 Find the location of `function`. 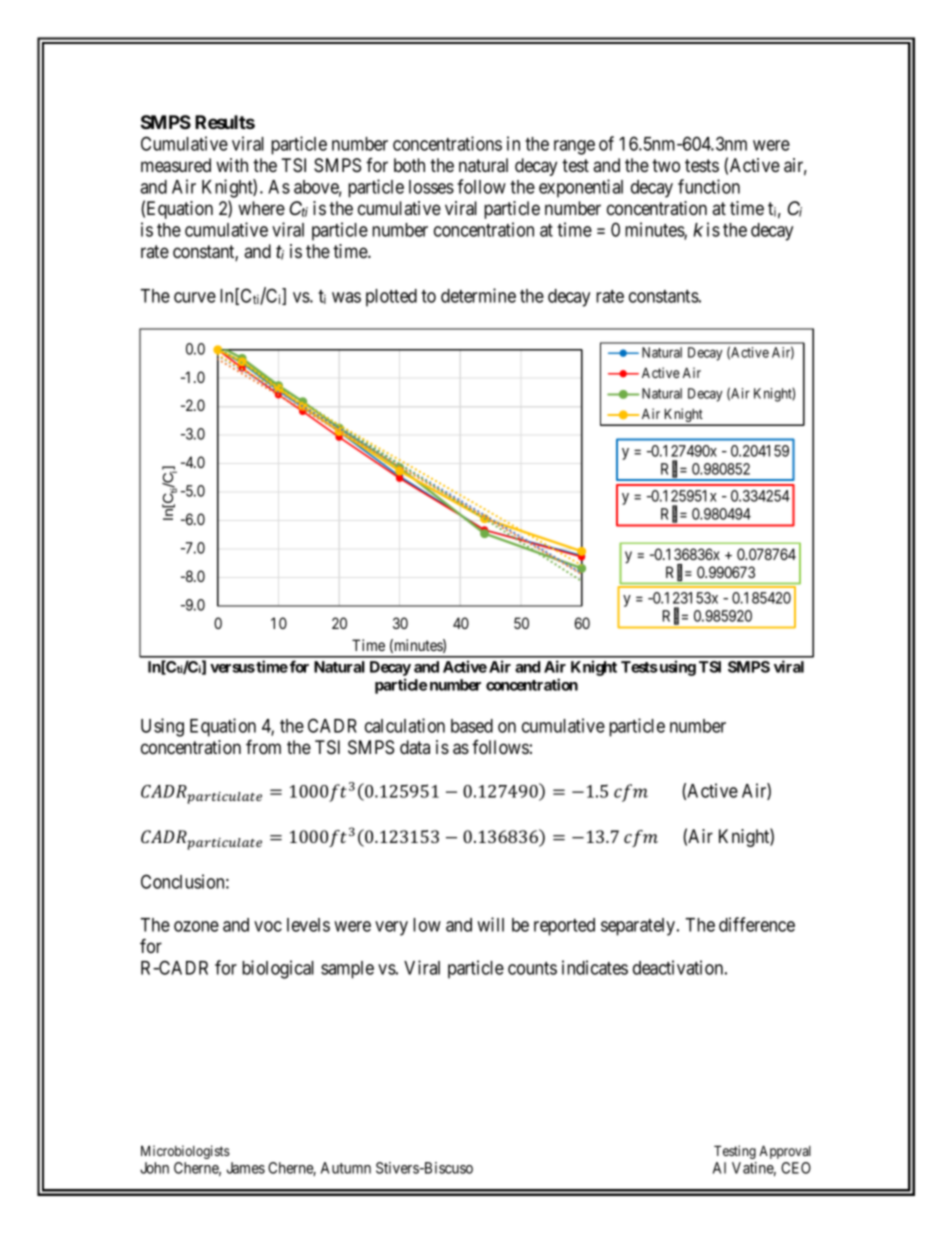

function is located at coordinates (709, 186).
